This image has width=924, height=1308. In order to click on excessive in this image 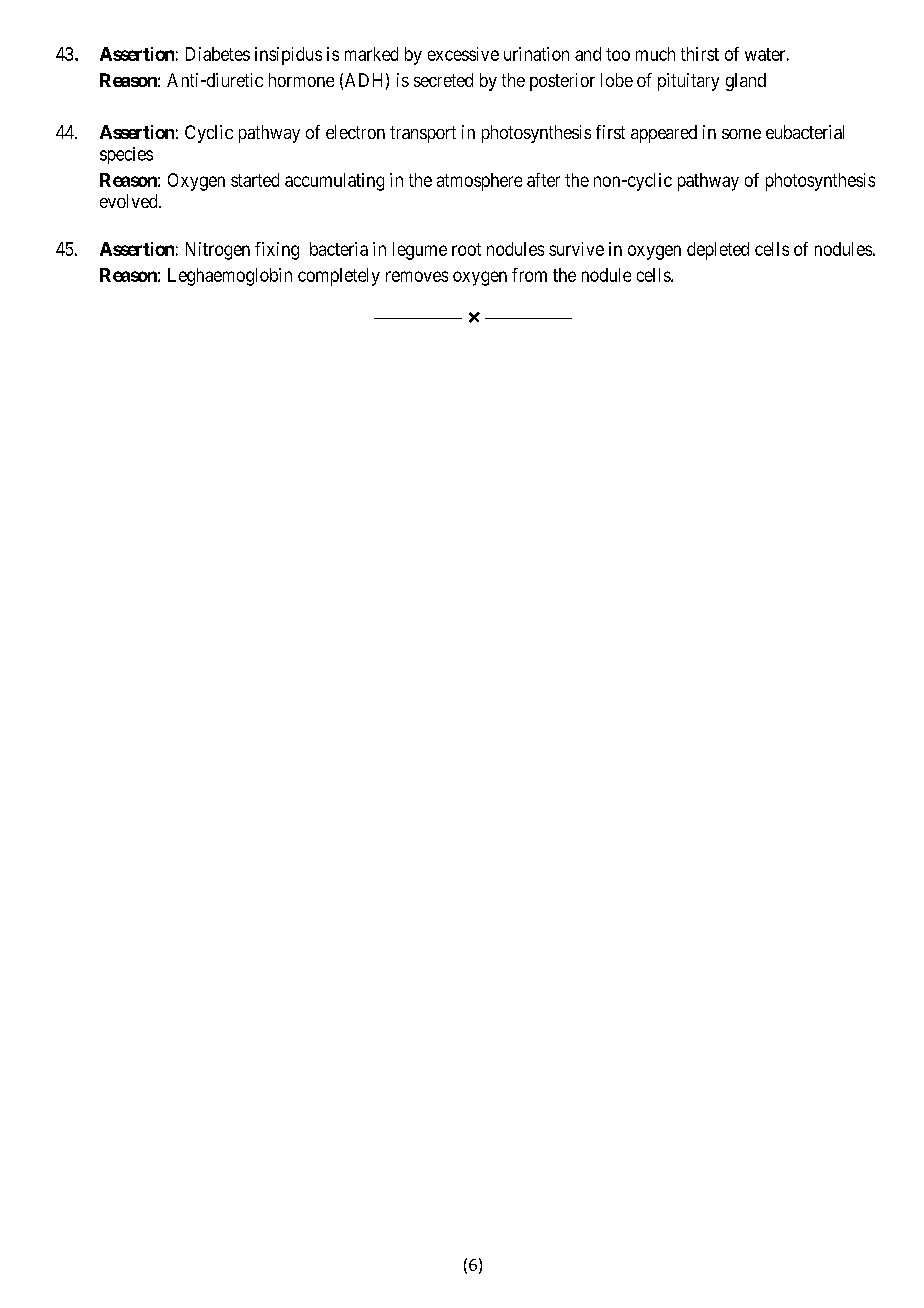, I will do `click(463, 54)`.
